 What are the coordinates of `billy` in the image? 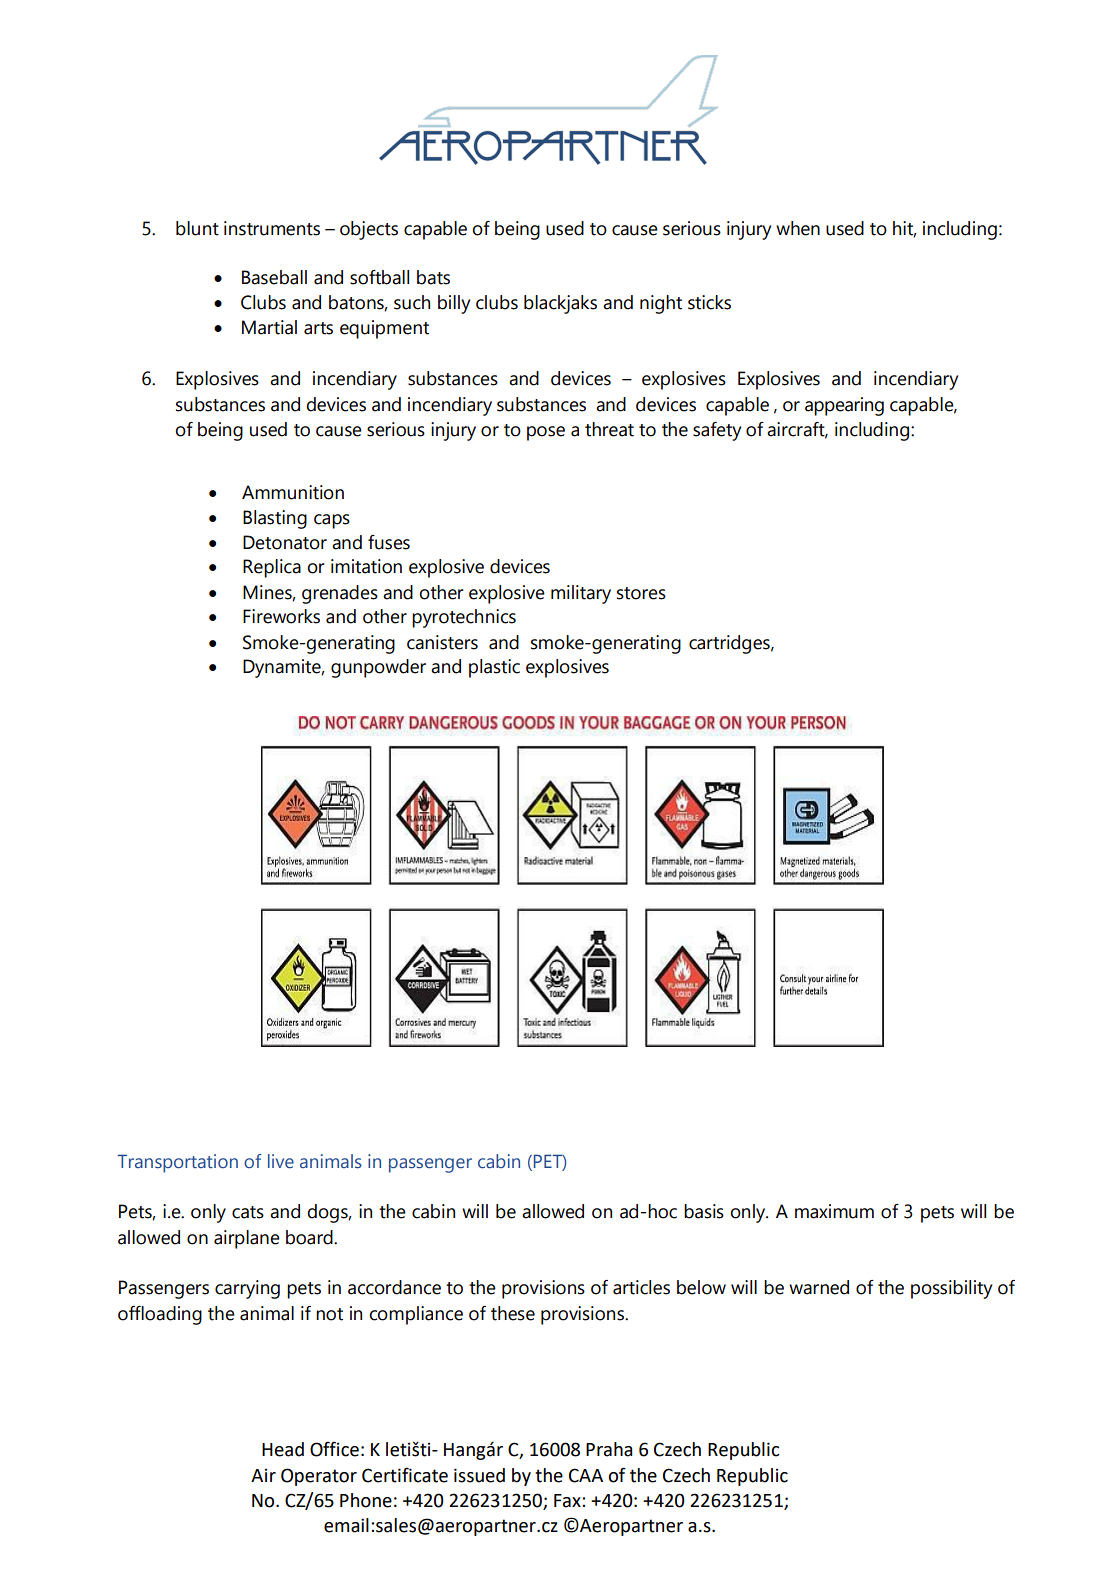 It's located at (454, 304).
